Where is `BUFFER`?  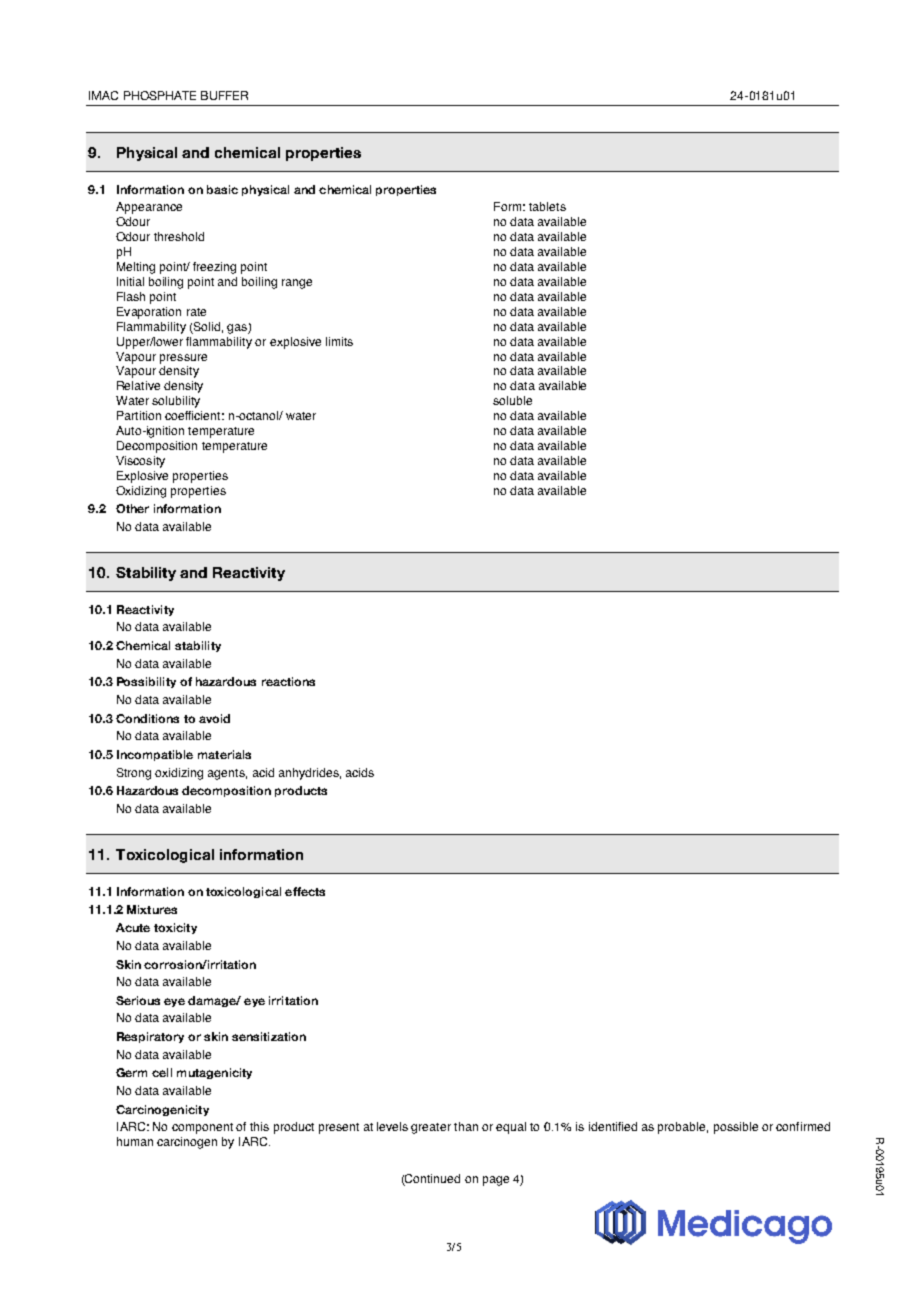 BUFFER is located at coordinates (224, 95).
